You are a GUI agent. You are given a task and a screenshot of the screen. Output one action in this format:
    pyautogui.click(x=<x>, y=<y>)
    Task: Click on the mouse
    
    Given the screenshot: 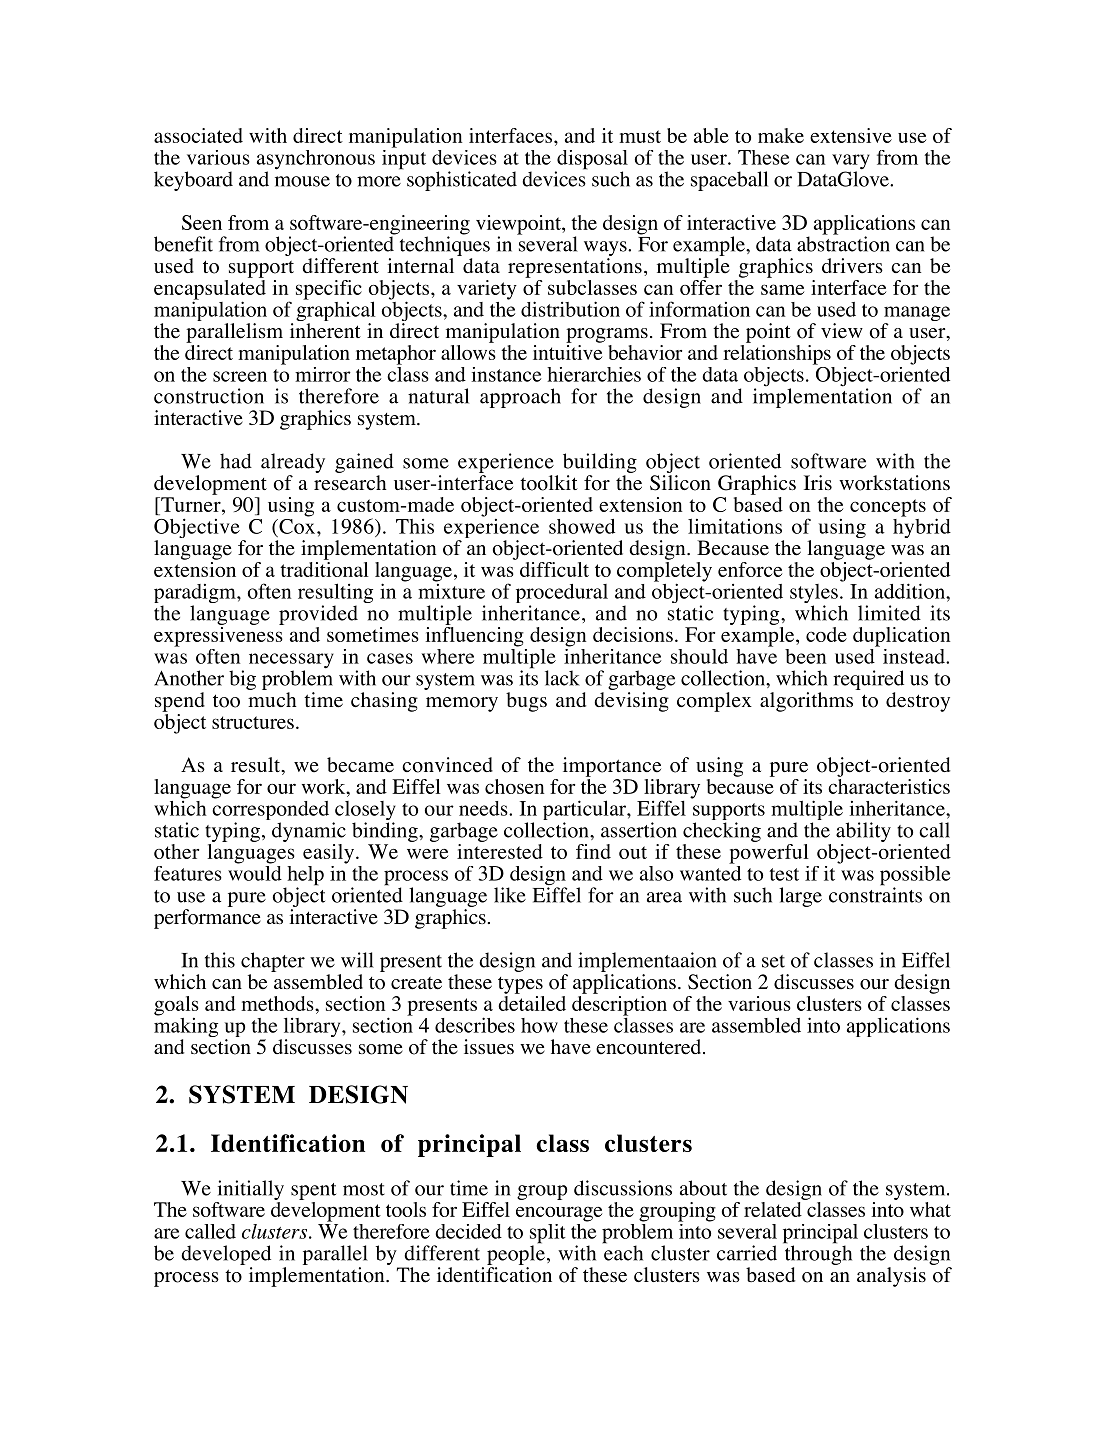 What is the action you would take?
    pyautogui.click(x=302, y=181)
